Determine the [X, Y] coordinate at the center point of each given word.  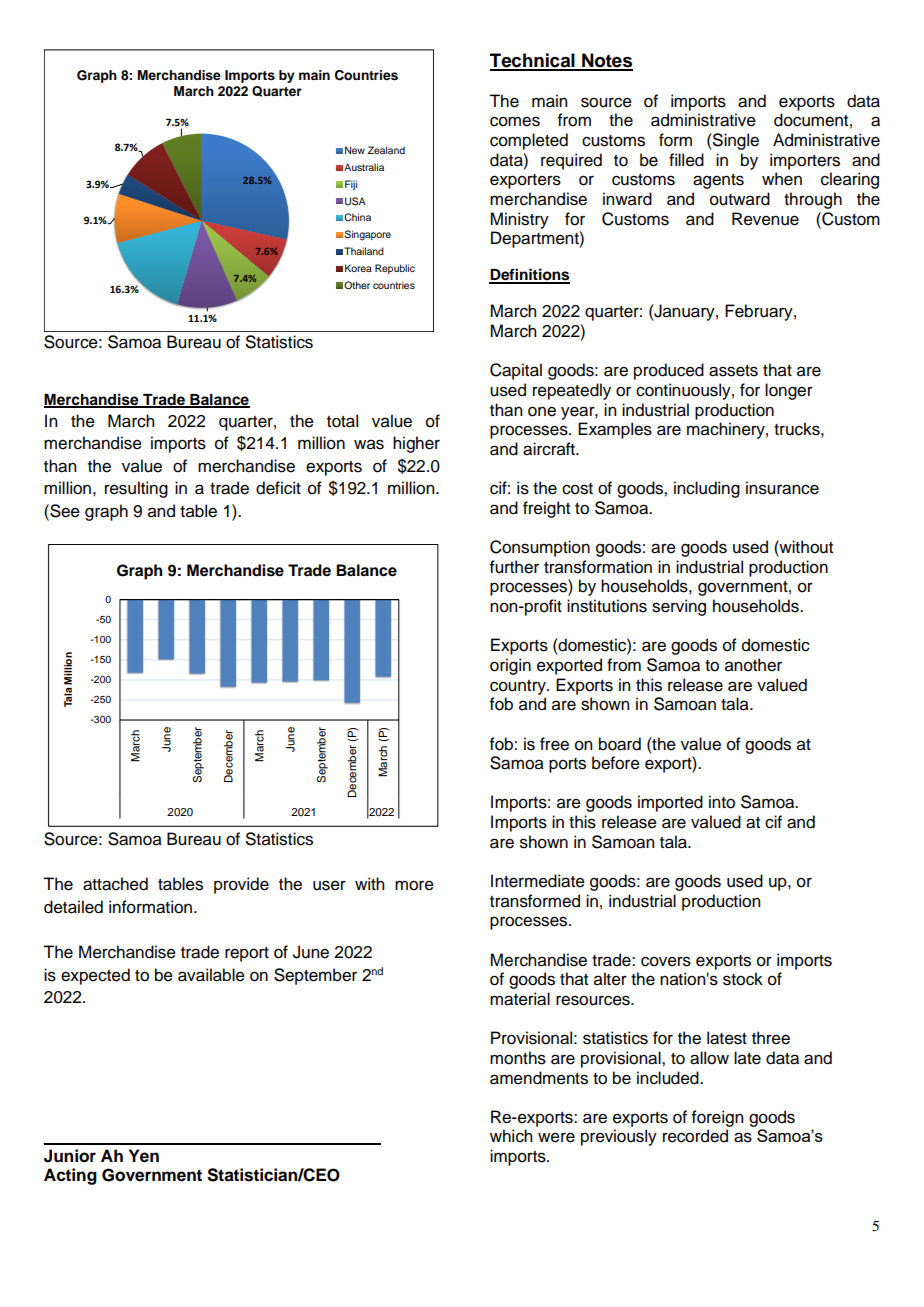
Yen [144, 1156]
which [511, 1136]
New [355, 150]
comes [515, 121]
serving [679, 607]
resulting [136, 489]
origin [510, 666]
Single [735, 141]
